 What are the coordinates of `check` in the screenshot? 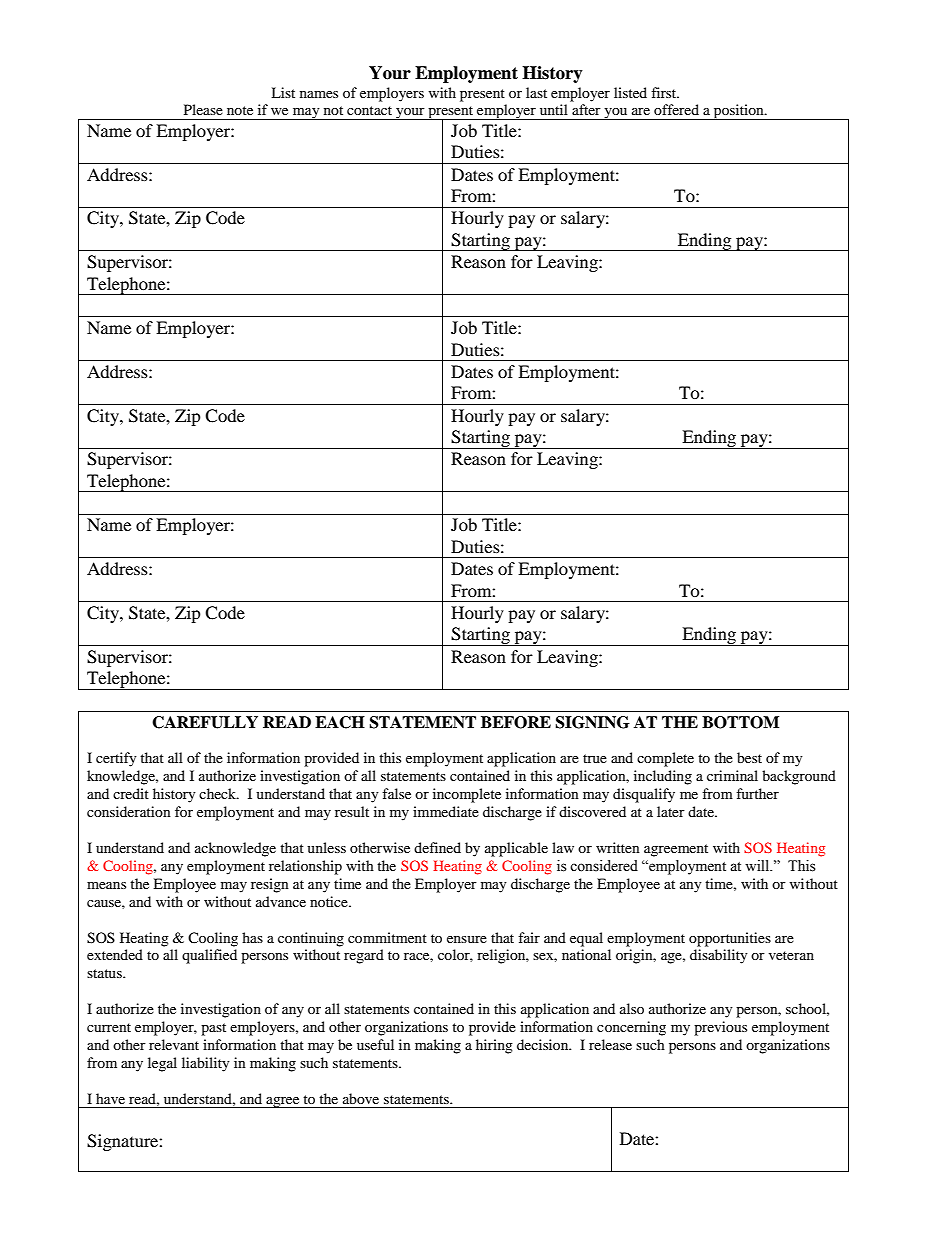 It's located at (218, 793).
